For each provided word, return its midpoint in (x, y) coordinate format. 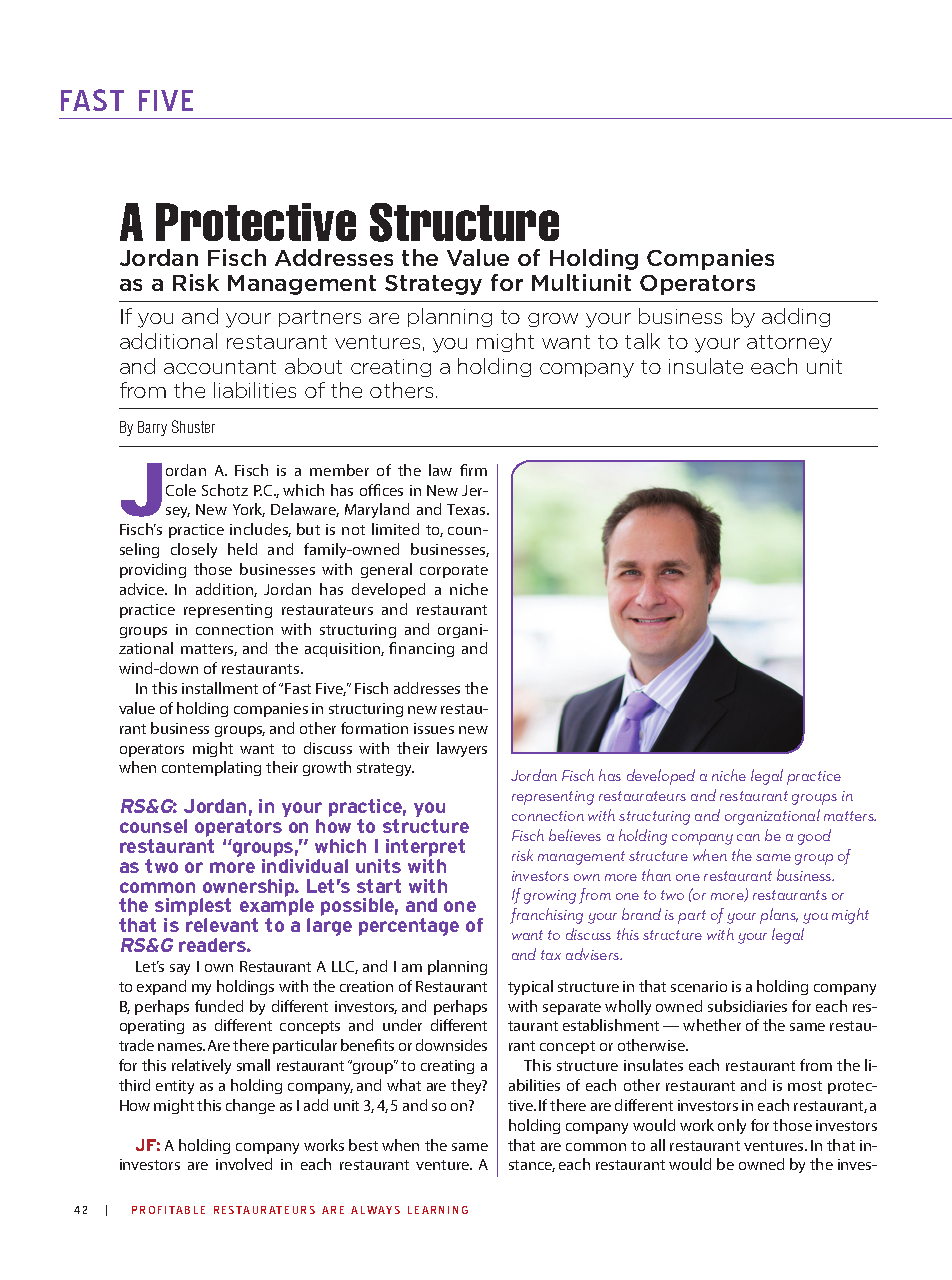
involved (244, 1164)
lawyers (462, 749)
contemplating (211, 768)
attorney (789, 344)
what (404, 1085)
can (748, 837)
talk (642, 341)
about (313, 366)
